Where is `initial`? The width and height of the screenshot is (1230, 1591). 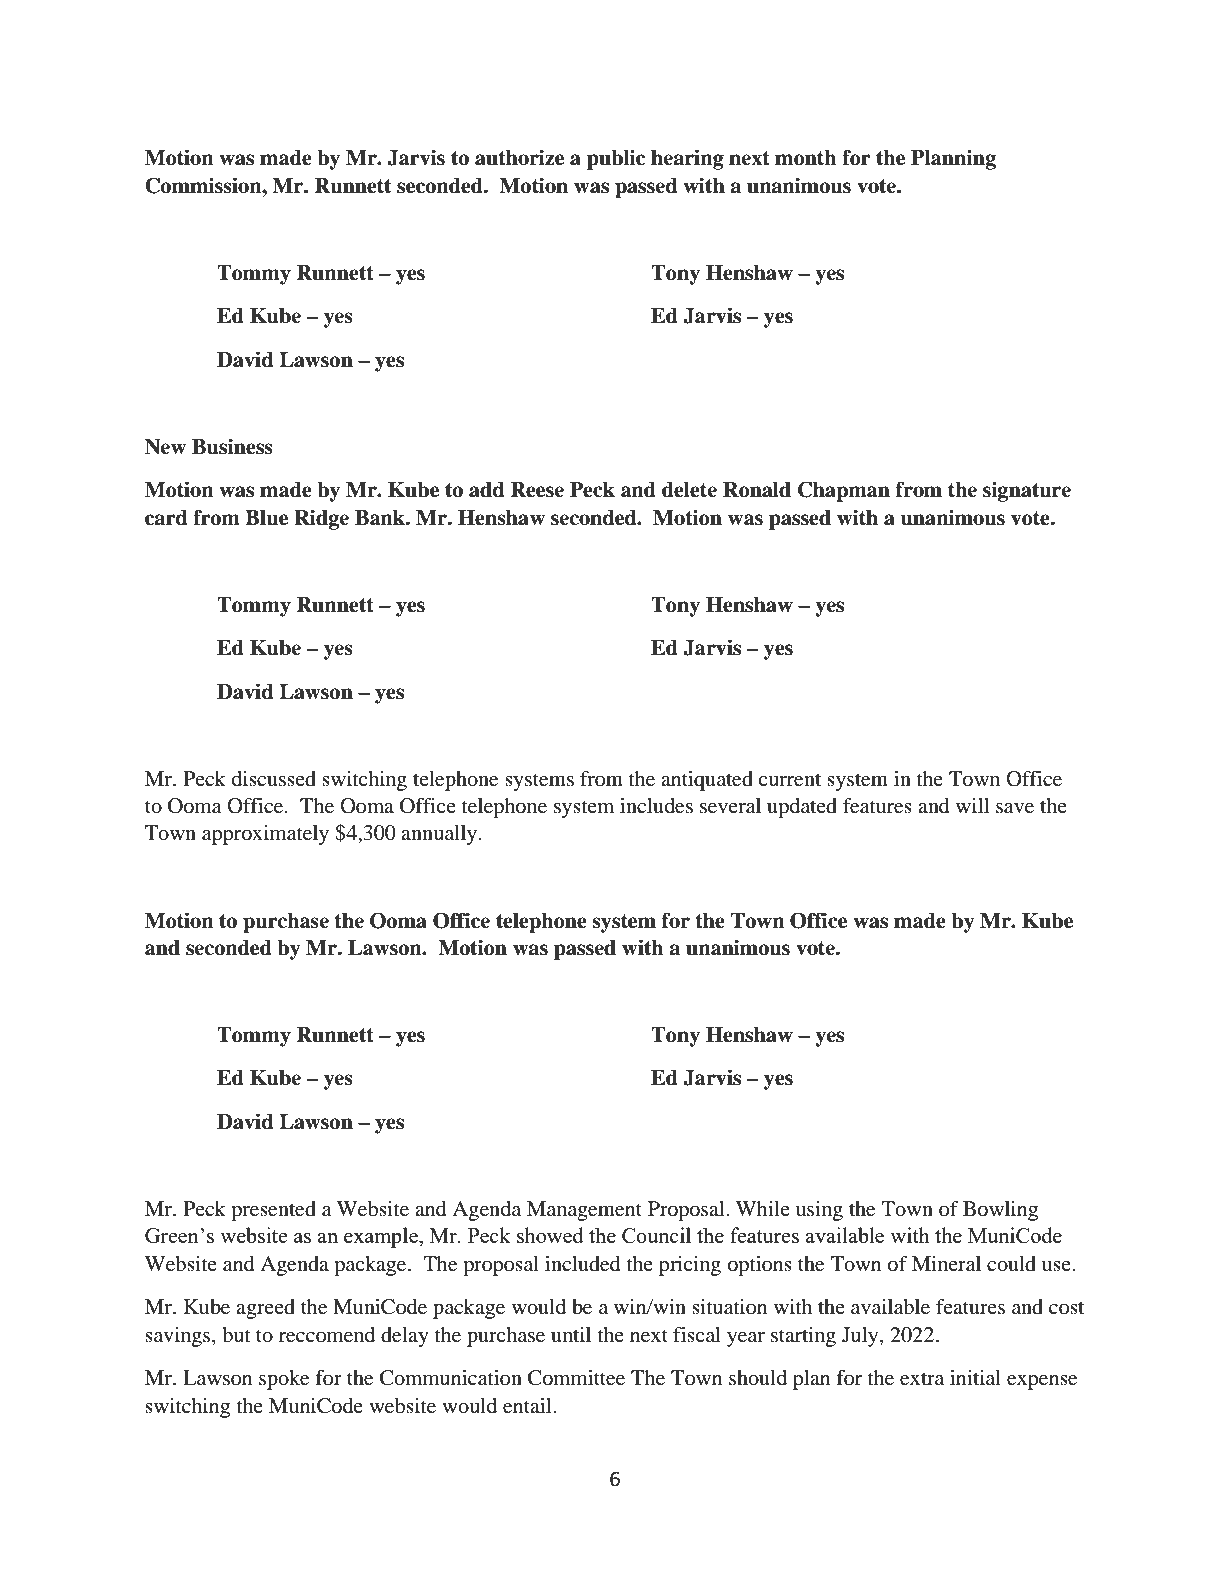
initial is located at coordinates (975, 1377).
